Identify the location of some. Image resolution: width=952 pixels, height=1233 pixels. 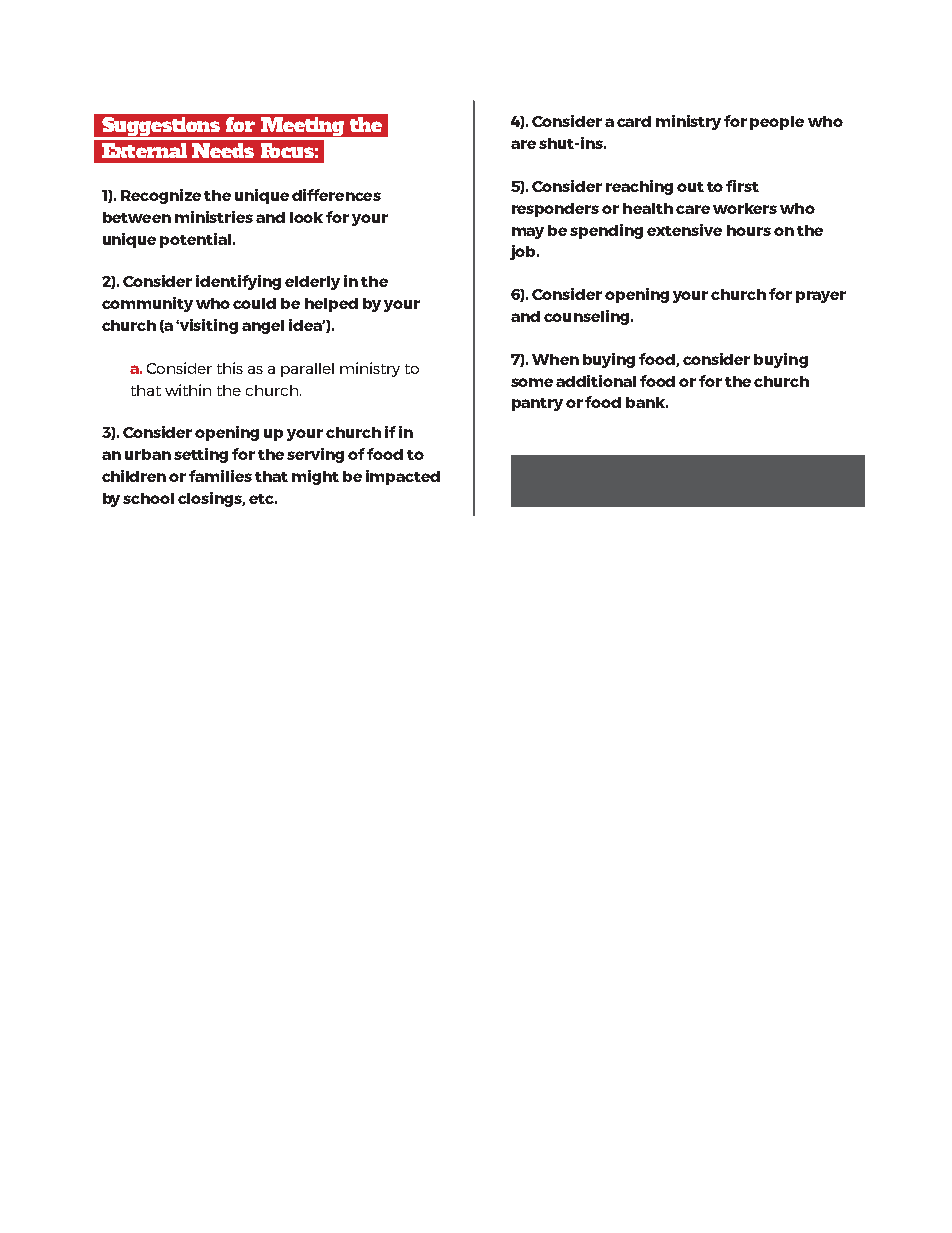
(532, 382).
